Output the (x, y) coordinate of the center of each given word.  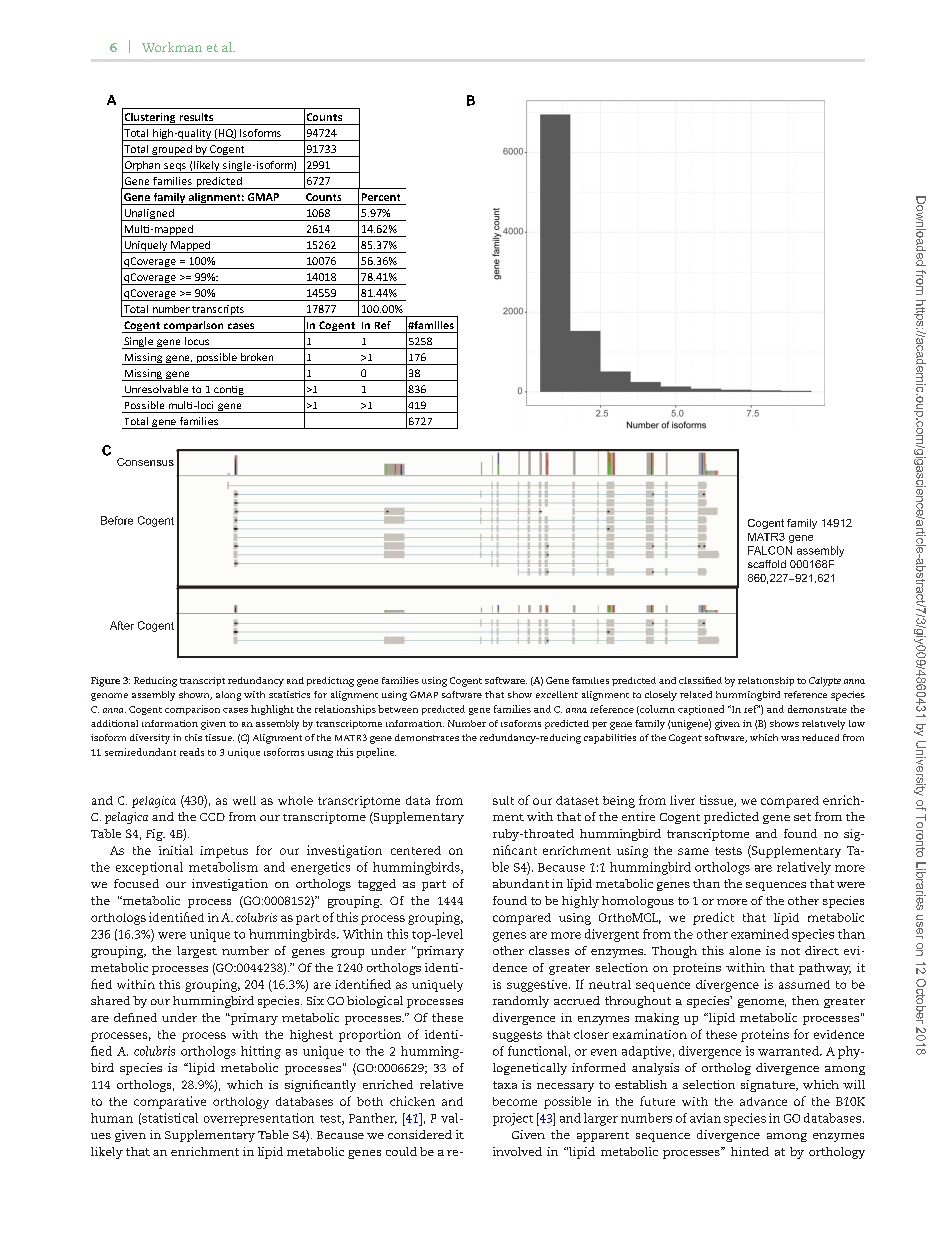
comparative (170, 1102)
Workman (172, 47)
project (513, 1119)
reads (192, 752)
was (790, 738)
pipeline (376, 753)
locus (197, 341)
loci (204, 405)
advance (763, 1101)
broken (257, 357)
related (696, 694)
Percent (381, 197)
